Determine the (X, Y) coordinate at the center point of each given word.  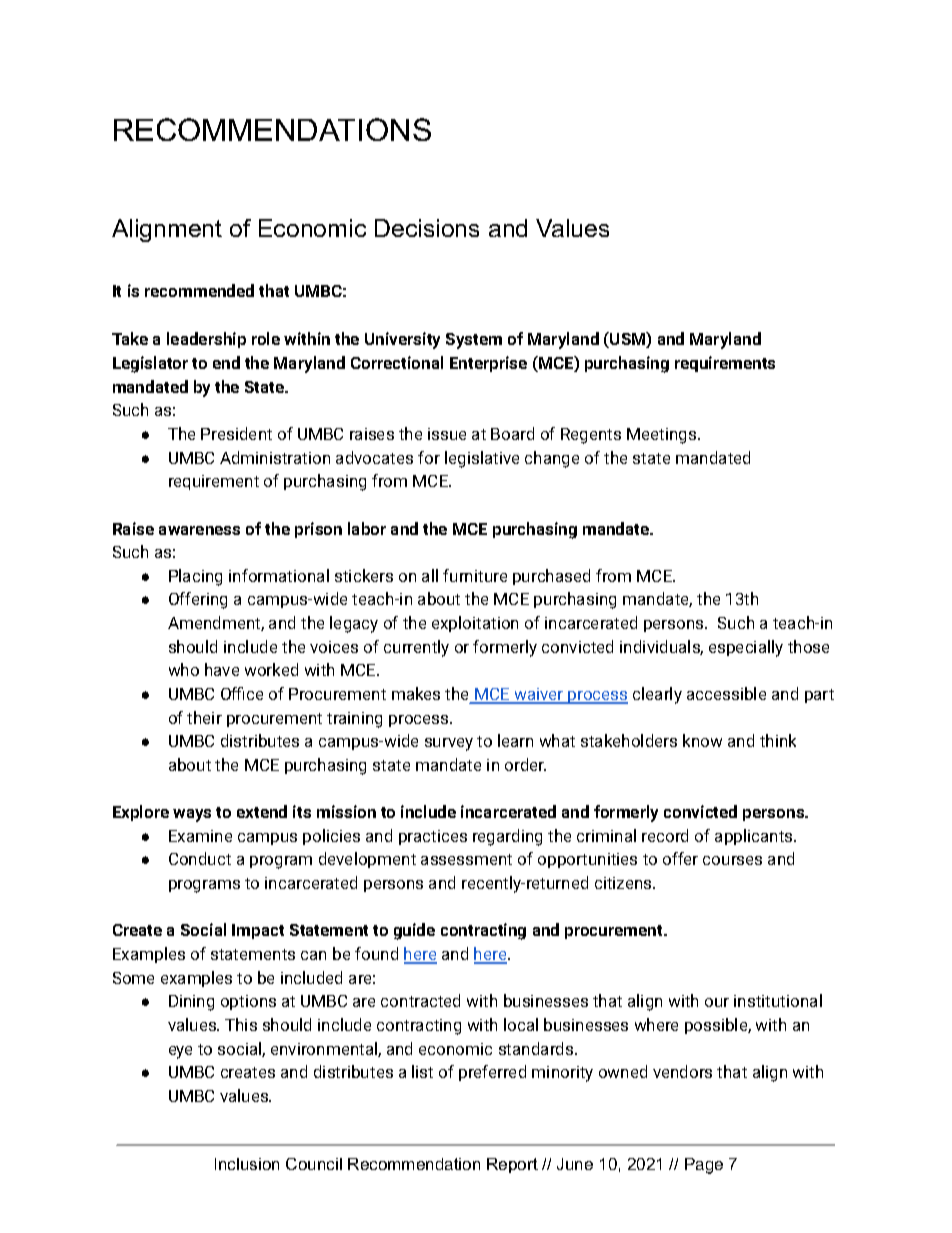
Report (512, 1165)
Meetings (663, 436)
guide (414, 931)
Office (242, 693)
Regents (591, 436)
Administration (275, 457)
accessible (726, 693)
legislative (482, 459)
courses (732, 860)
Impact (258, 931)
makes (416, 693)
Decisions (427, 228)
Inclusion (247, 1164)
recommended (199, 290)
